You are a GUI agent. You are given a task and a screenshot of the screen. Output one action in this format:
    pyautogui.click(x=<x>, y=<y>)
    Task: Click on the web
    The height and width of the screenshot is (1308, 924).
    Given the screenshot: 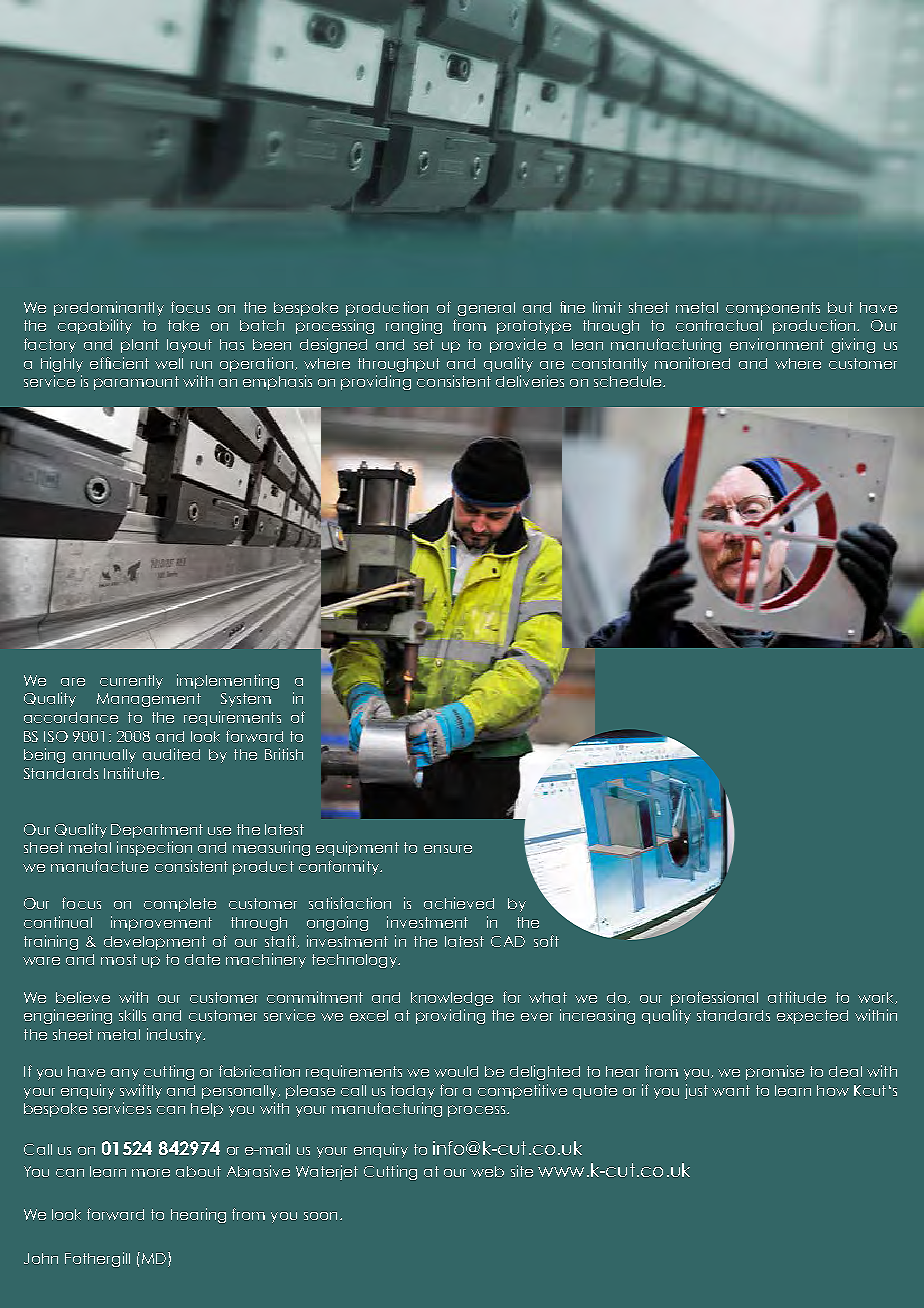 What is the action you would take?
    pyautogui.click(x=487, y=1171)
